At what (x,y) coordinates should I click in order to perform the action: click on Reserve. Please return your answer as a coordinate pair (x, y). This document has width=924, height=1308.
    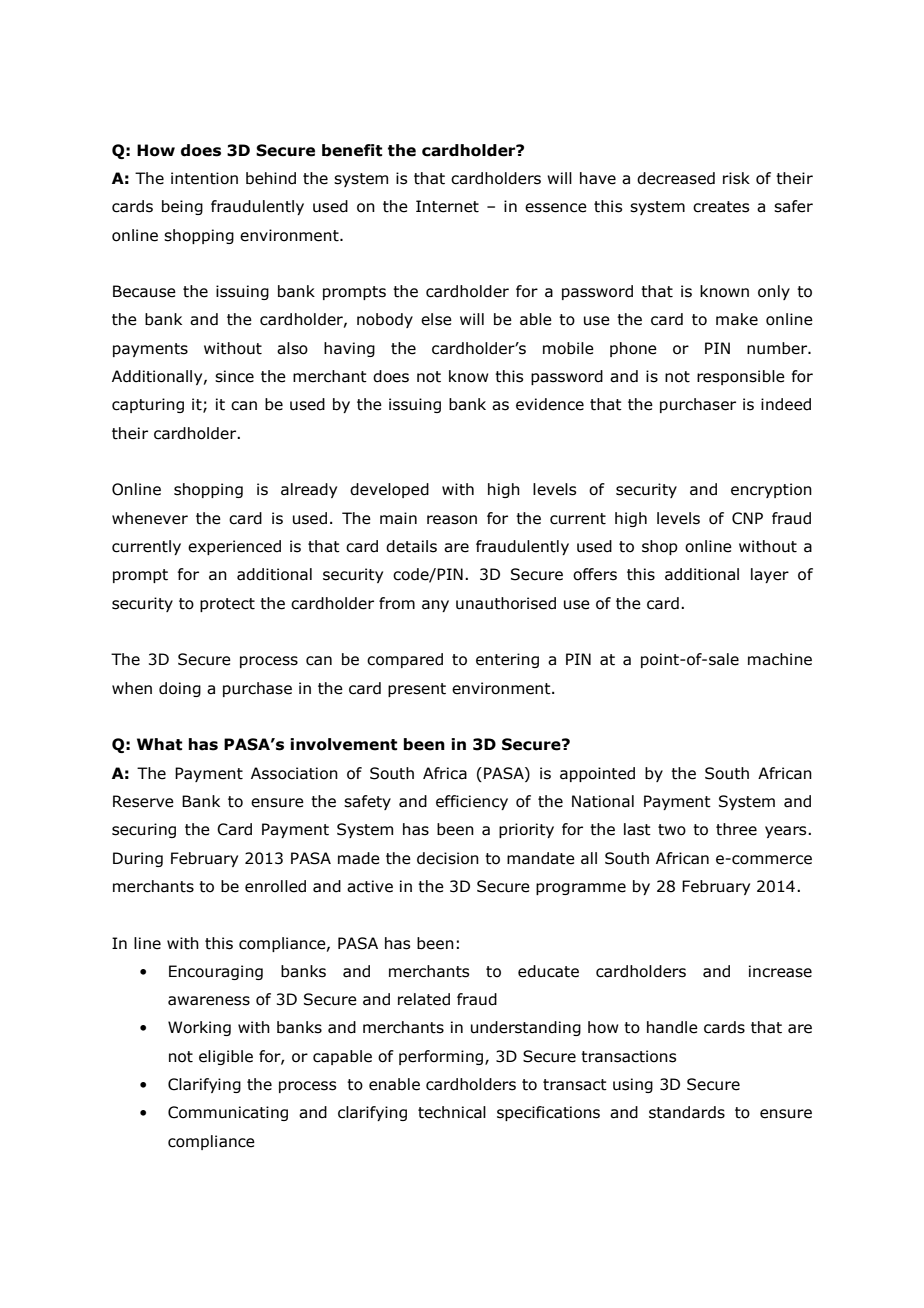
    Looking at the image, I should click on (143, 801).
